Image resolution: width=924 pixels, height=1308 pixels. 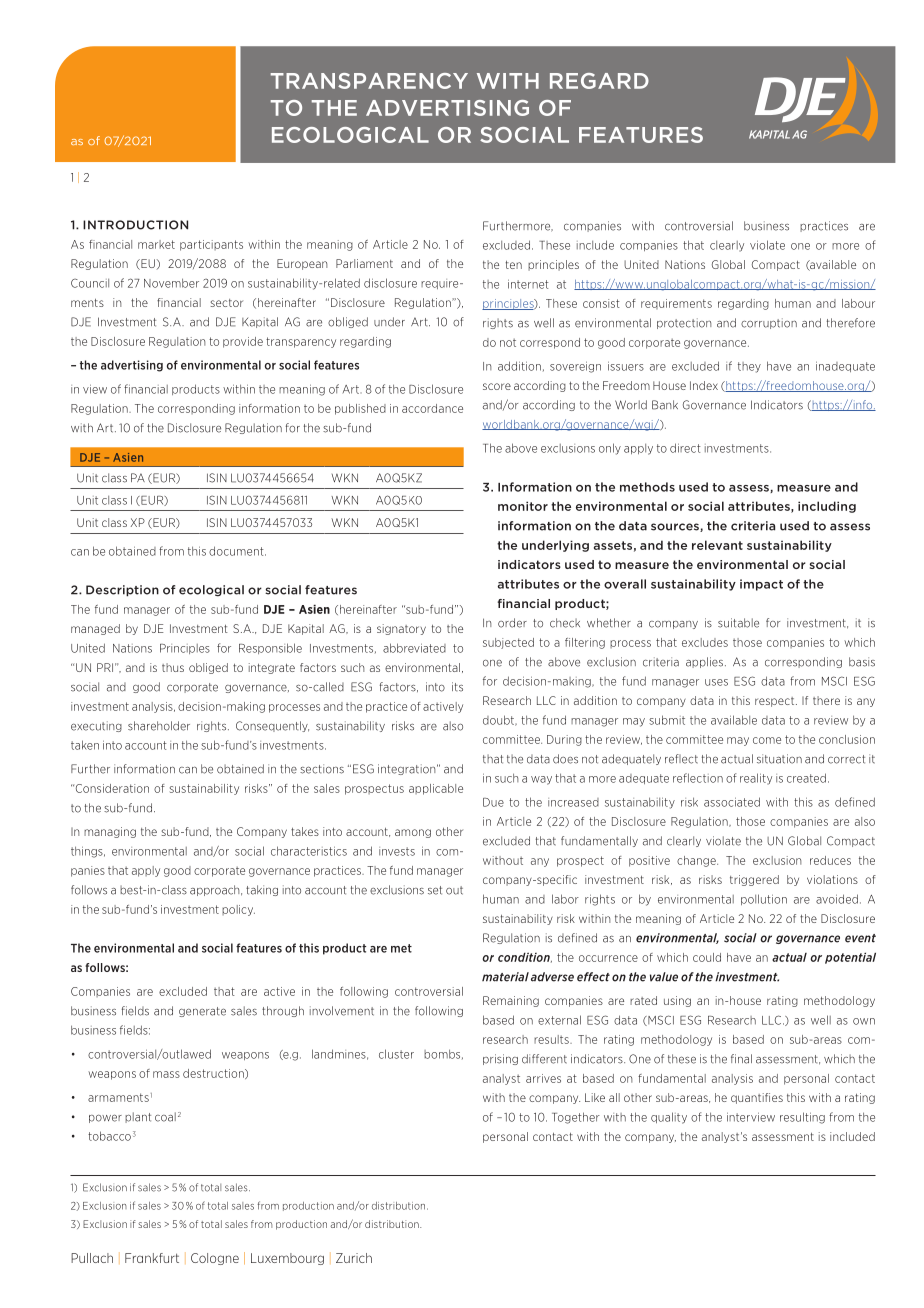 I want to click on market, so click(x=156, y=244).
